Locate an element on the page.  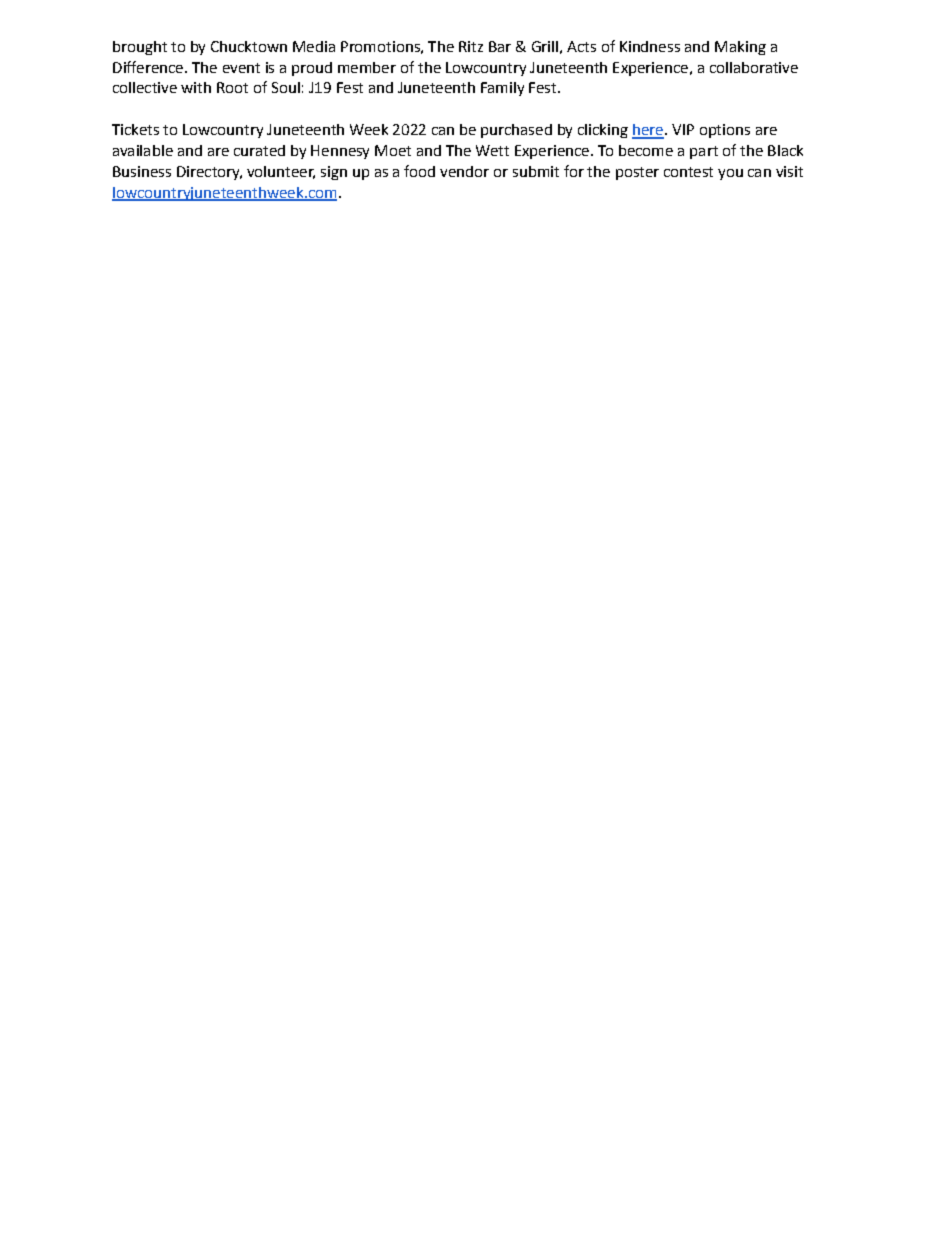
vendor is located at coordinates (464, 171).
